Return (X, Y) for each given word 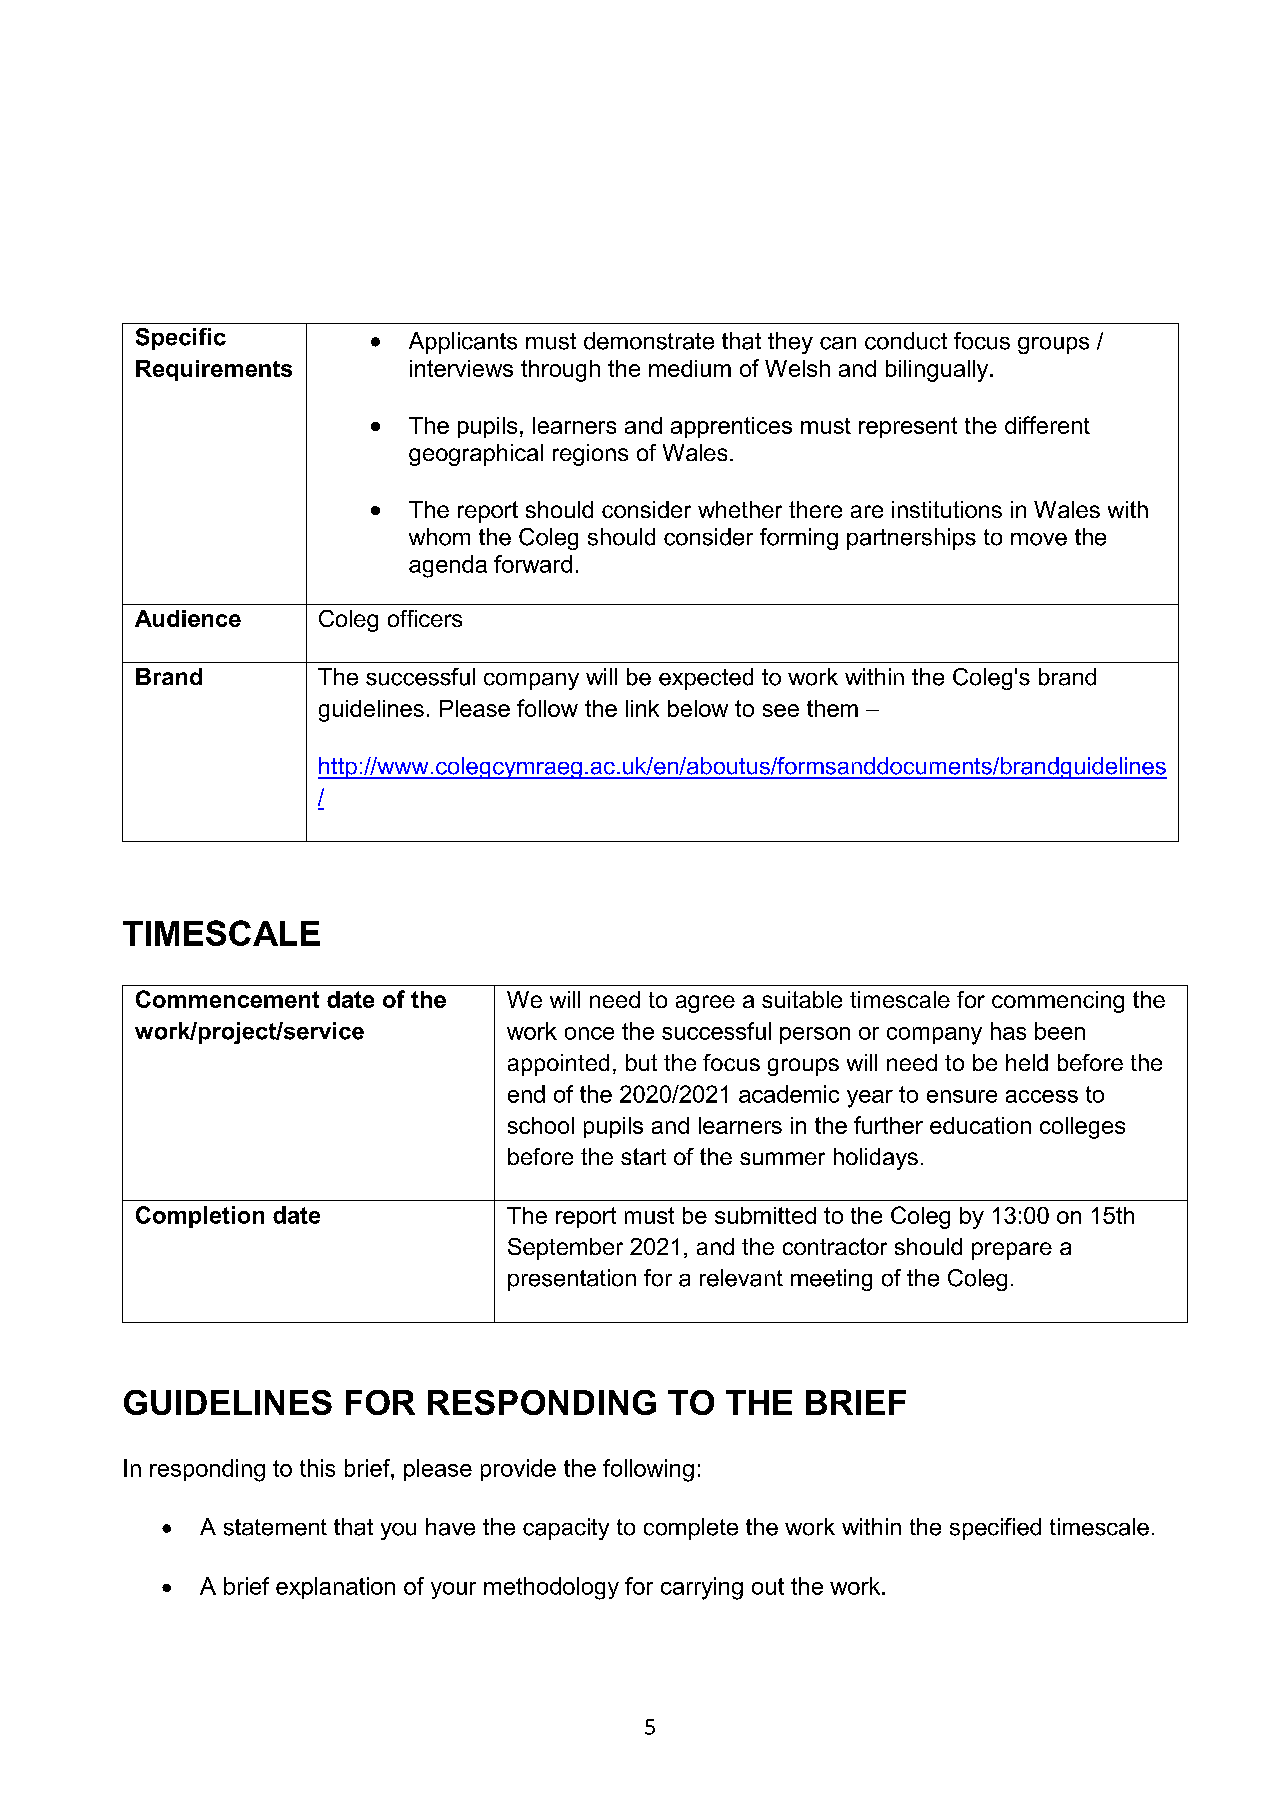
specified (995, 1529)
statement (275, 1527)
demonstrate (649, 341)
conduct (906, 341)
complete (691, 1529)
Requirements (214, 370)
